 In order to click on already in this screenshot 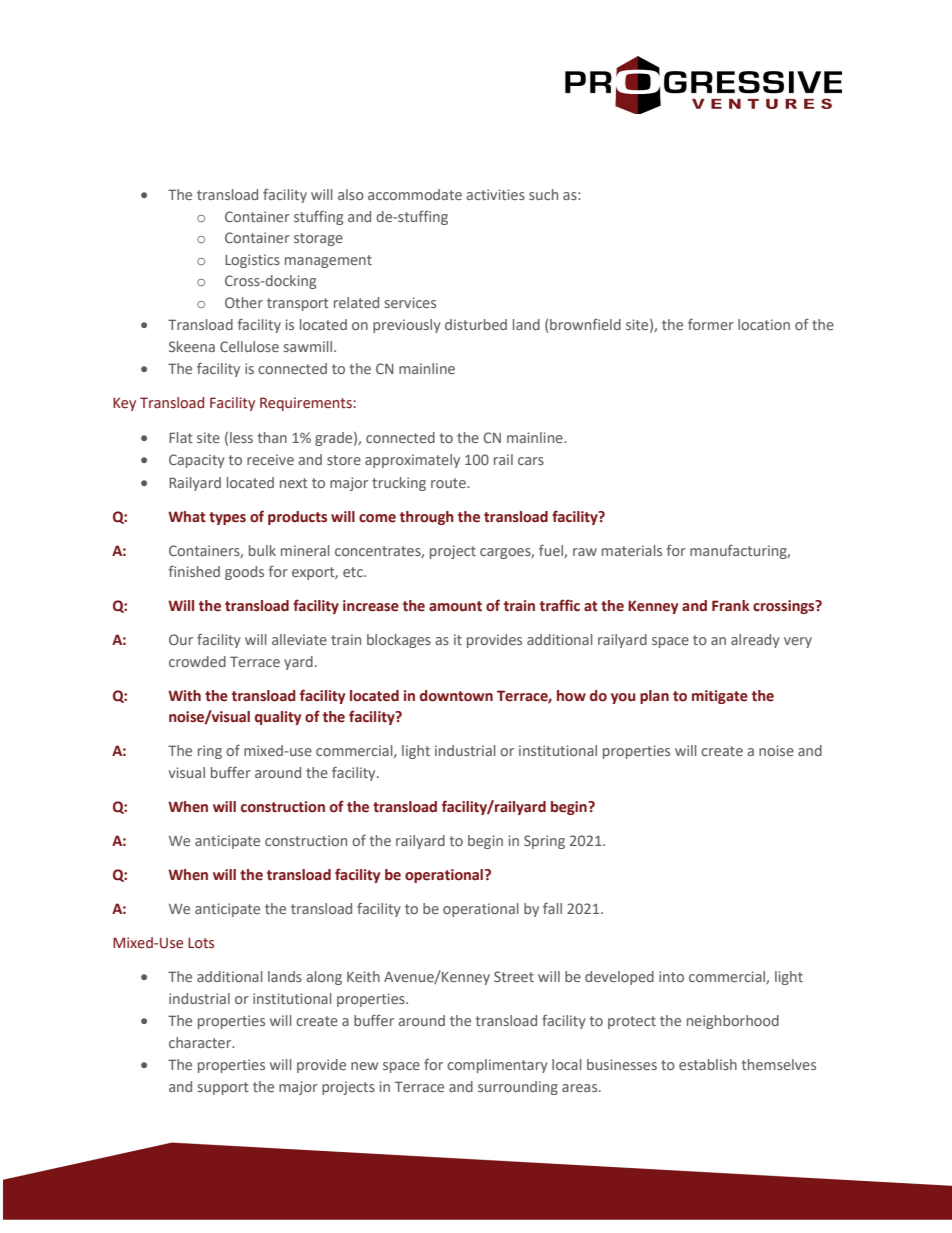, I will do `click(755, 641)`.
